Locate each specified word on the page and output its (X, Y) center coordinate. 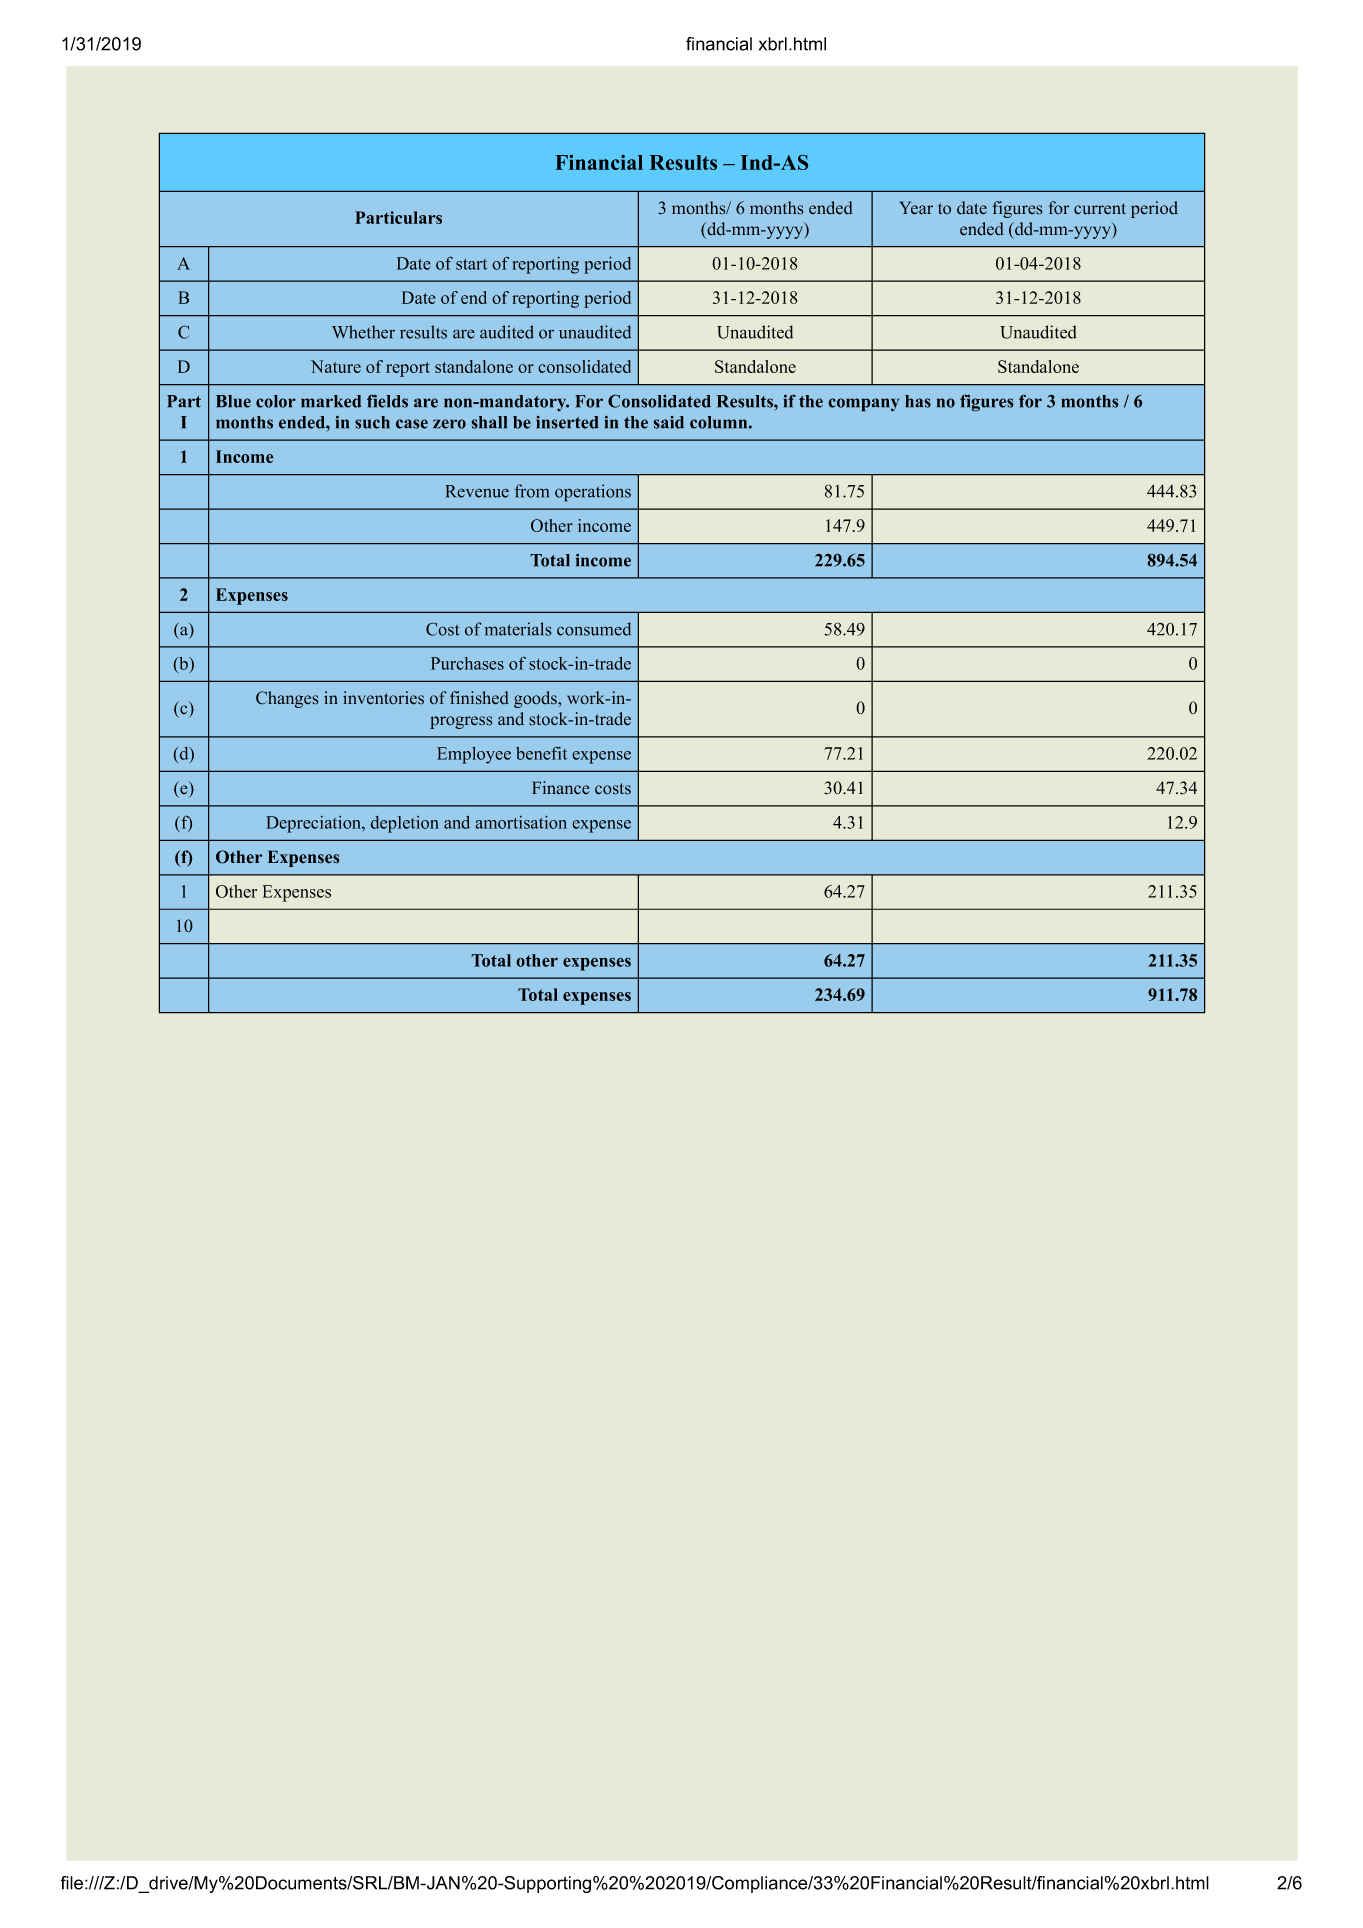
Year (916, 208)
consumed (594, 629)
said (668, 422)
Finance (561, 788)
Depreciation (315, 824)
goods (536, 699)
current (1100, 209)
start (471, 264)
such (372, 422)
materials (518, 629)
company (863, 405)
